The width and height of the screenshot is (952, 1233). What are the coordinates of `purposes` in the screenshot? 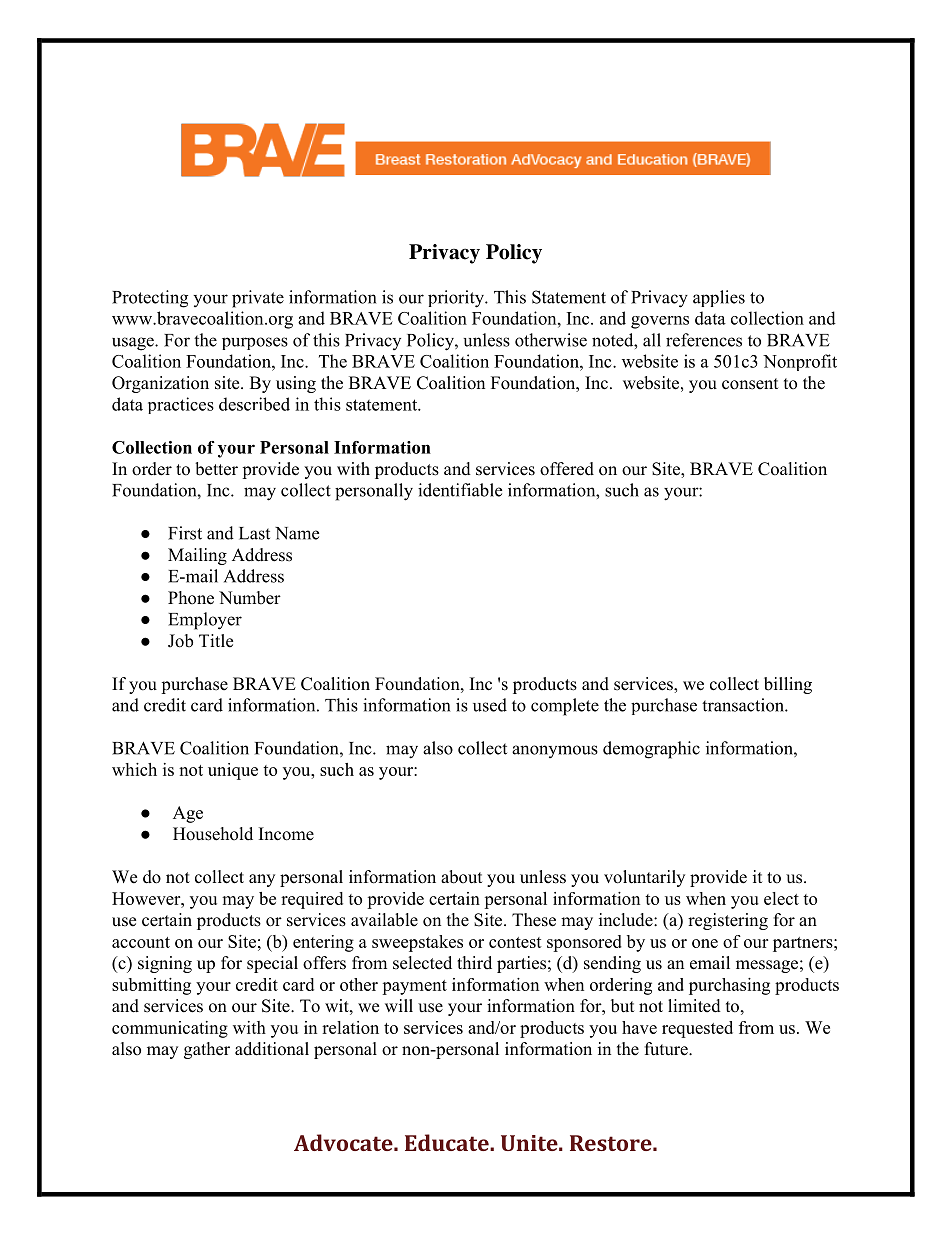 It's located at (255, 343).
